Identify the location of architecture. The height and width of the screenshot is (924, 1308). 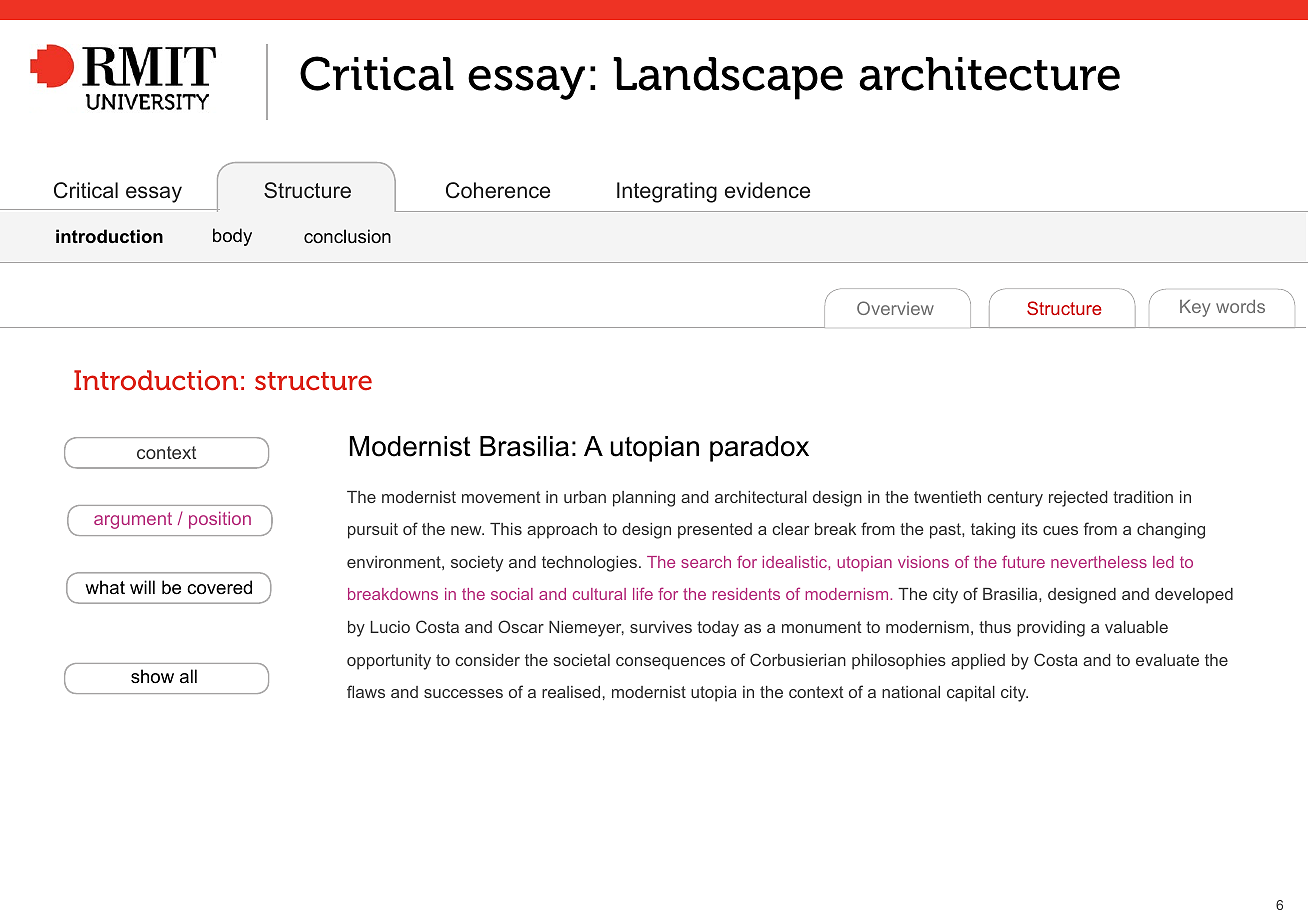
(989, 74).
